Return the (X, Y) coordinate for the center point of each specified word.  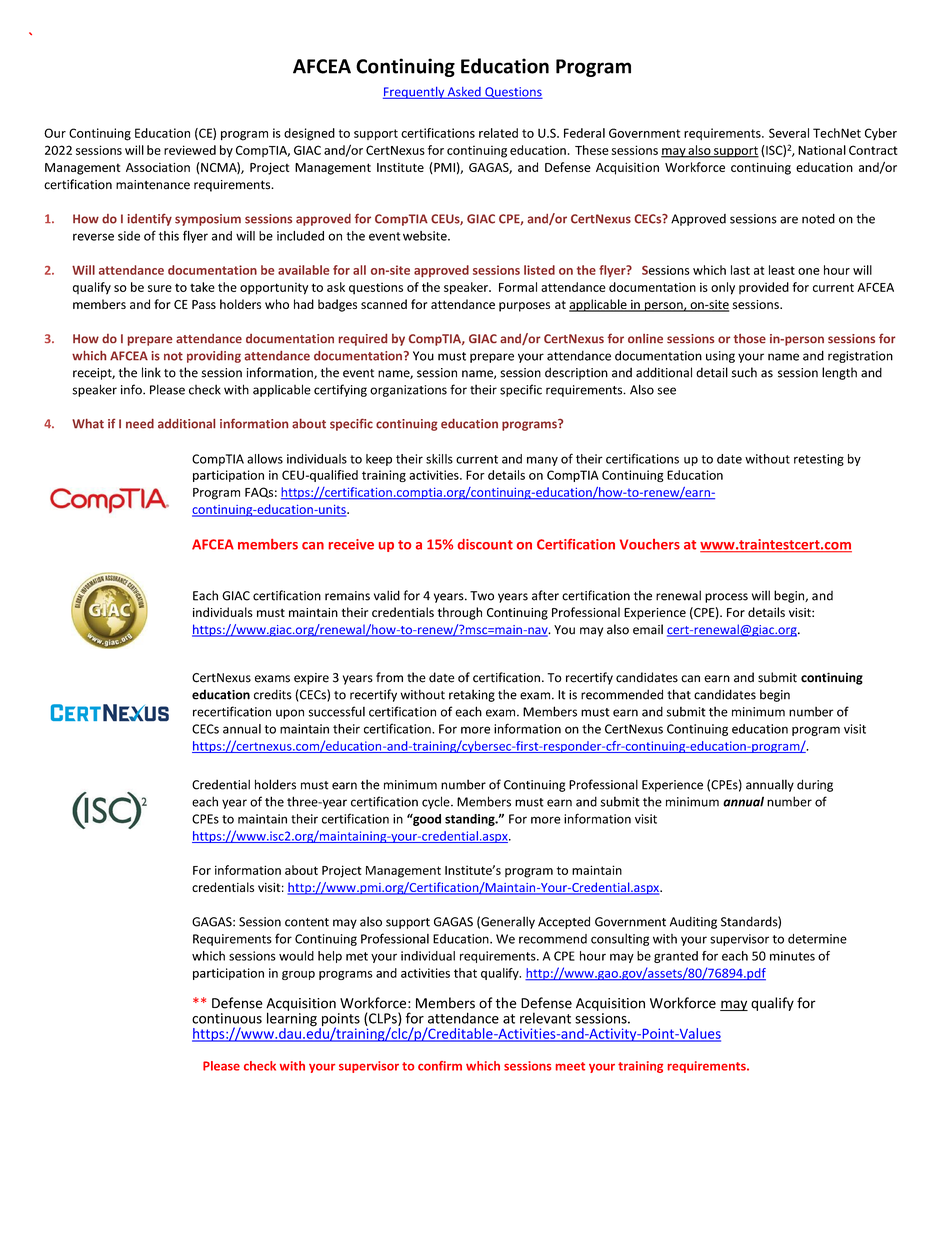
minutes (792, 956)
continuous (227, 1018)
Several (789, 133)
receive (351, 544)
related (498, 133)
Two (482, 596)
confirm (440, 1066)
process (726, 598)
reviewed (190, 150)
